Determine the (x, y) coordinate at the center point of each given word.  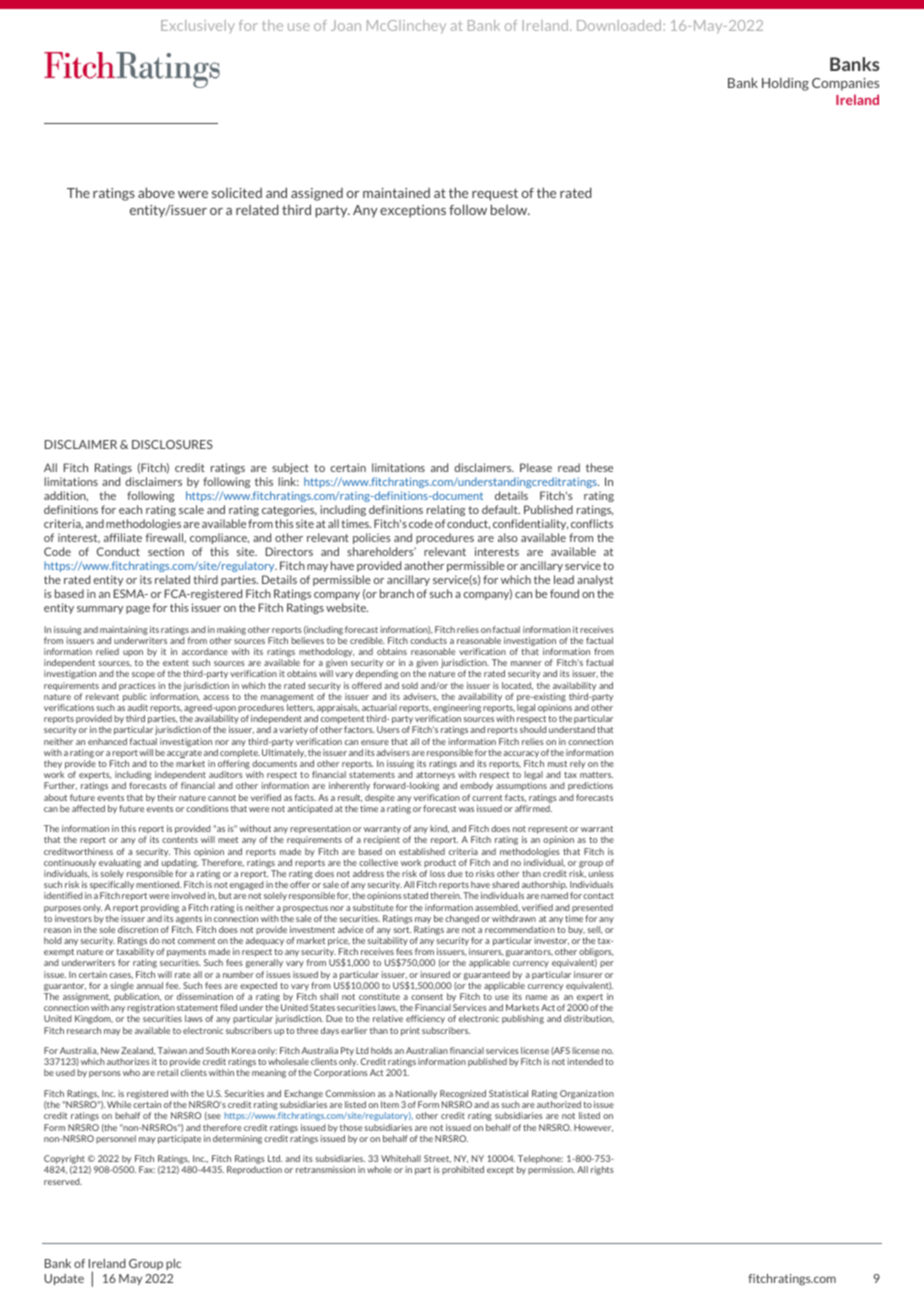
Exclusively (198, 26)
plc (173, 1264)
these (599, 467)
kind (439, 829)
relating (446, 510)
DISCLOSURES (172, 444)
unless (601, 873)
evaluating (120, 863)
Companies (845, 84)
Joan (346, 25)
